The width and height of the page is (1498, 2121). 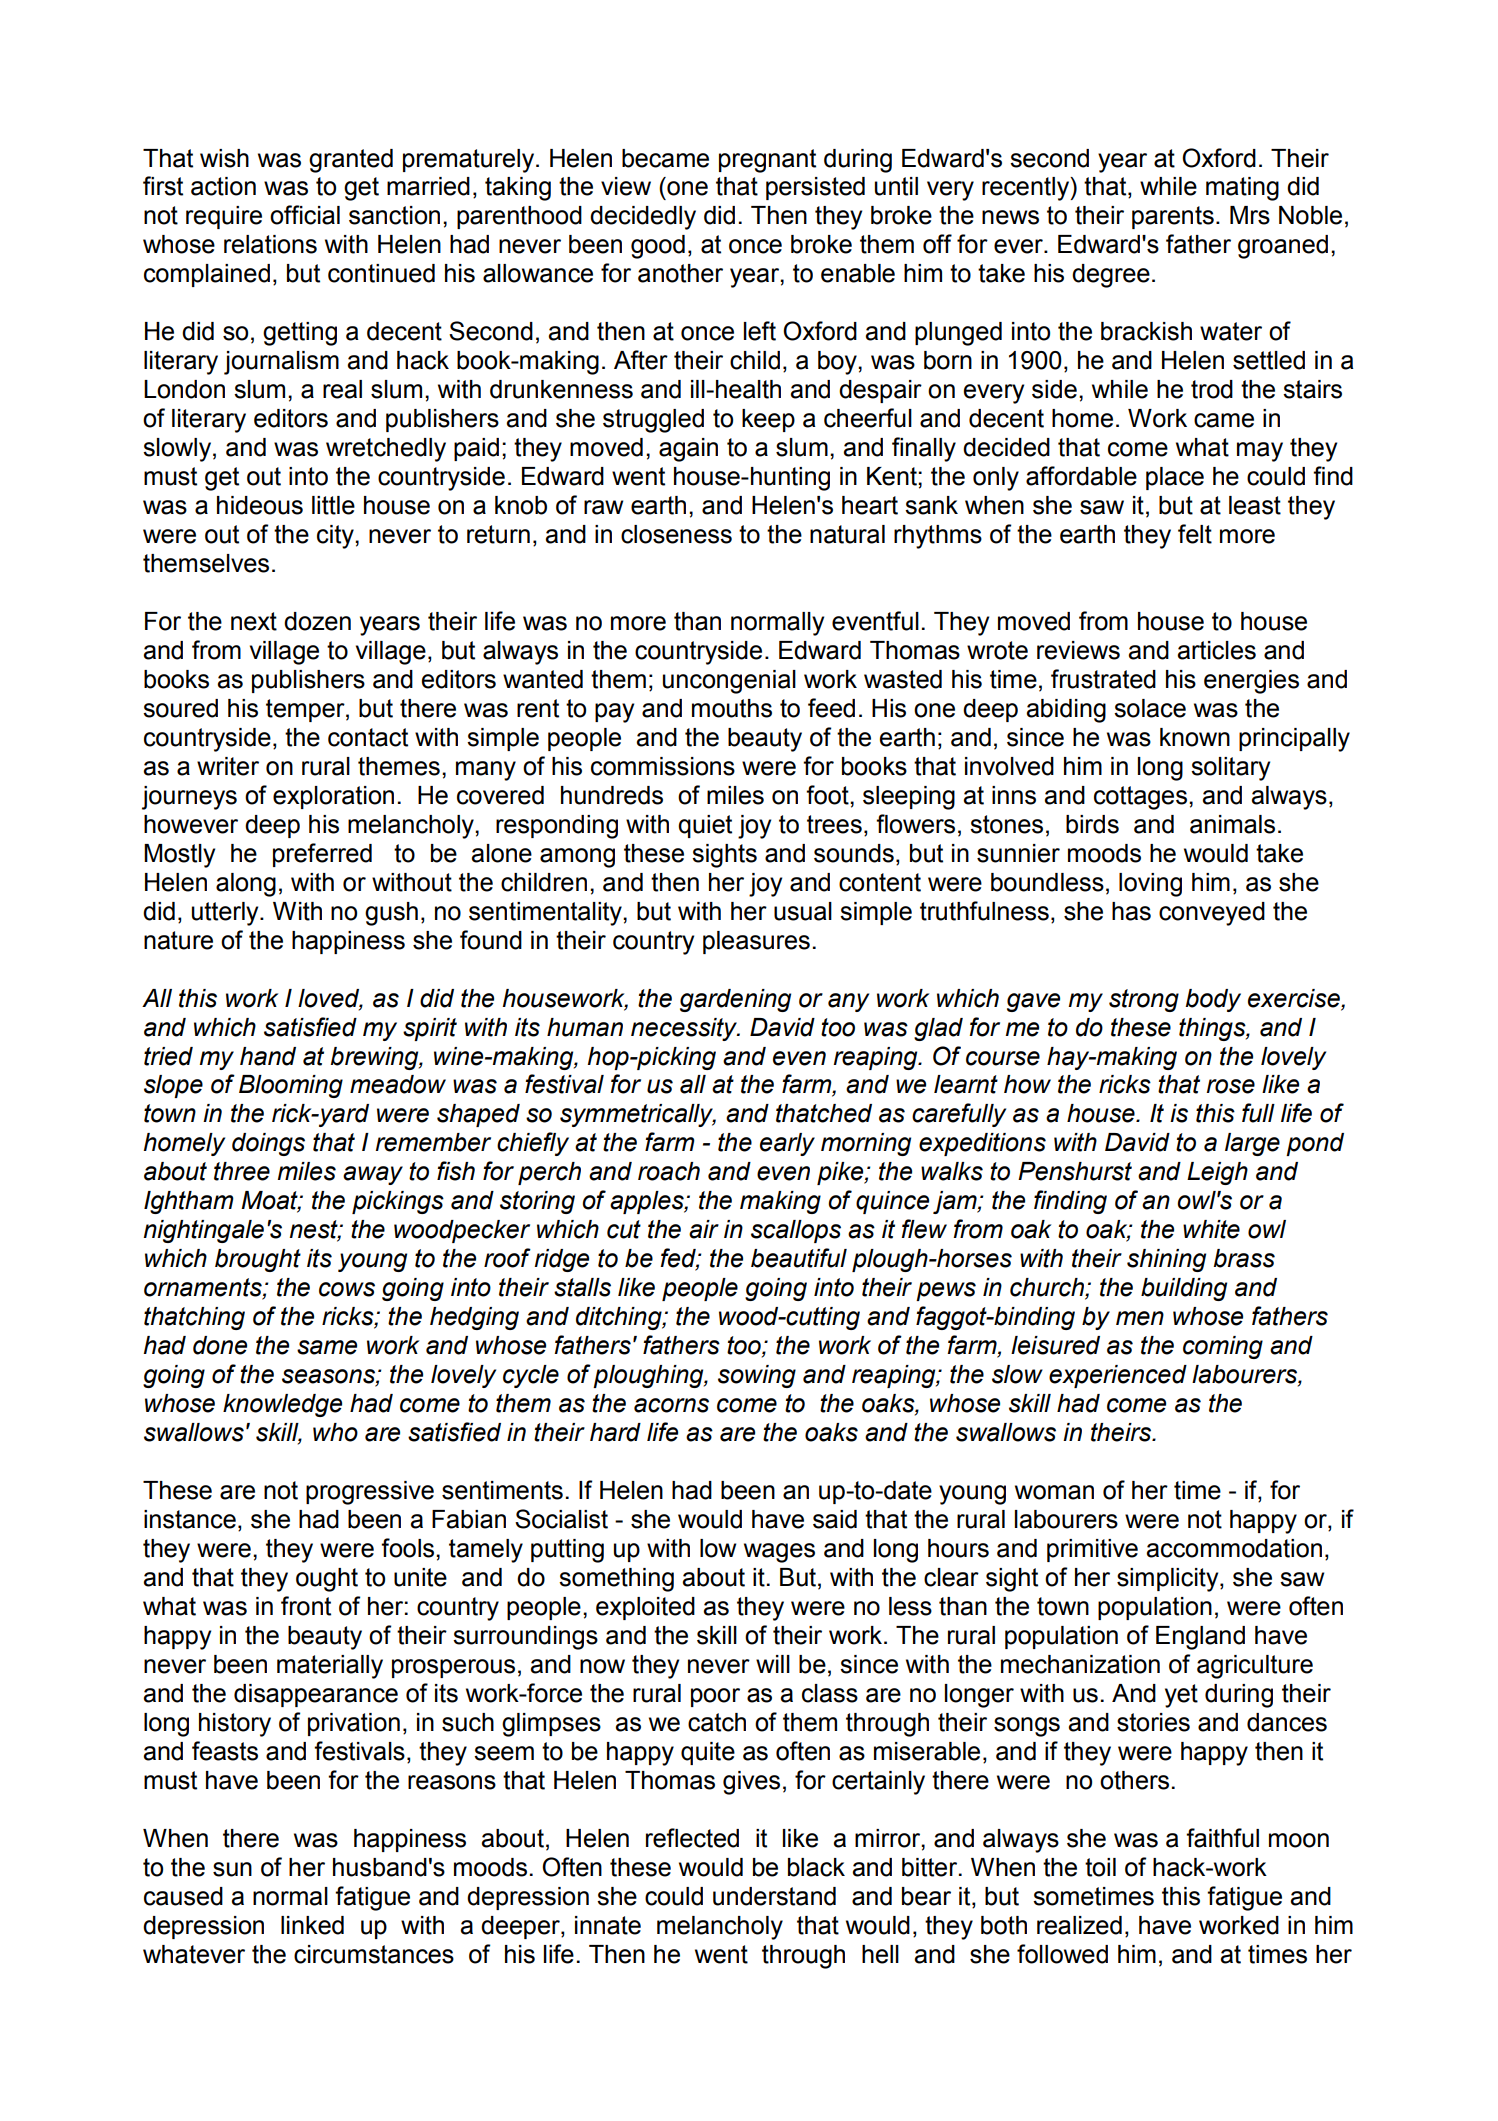 What do you see at coordinates (1223, 1347) in the page?
I see `coming` at bounding box center [1223, 1347].
